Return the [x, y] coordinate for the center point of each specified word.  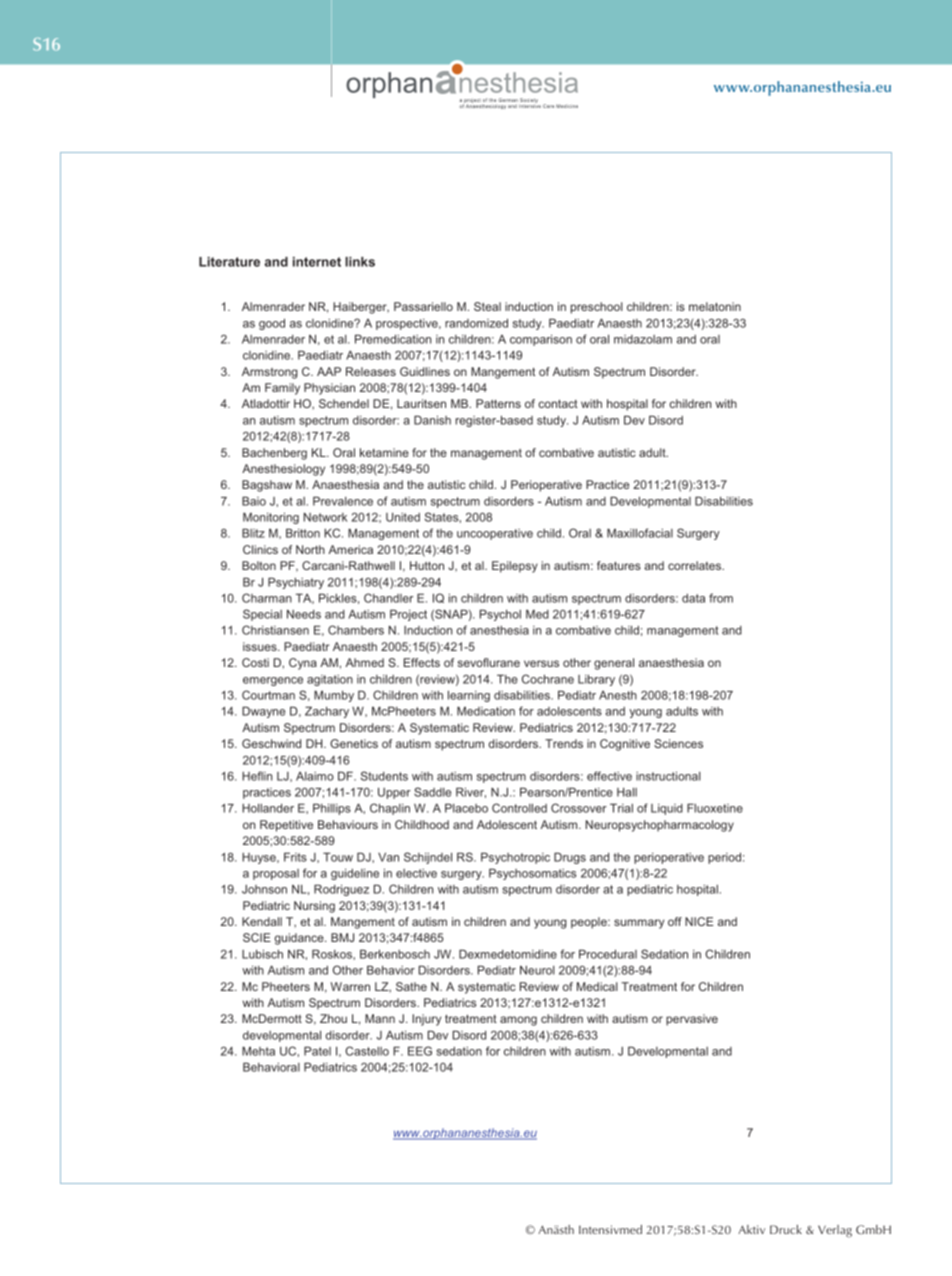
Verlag [835, 1231]
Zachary [327, 712]
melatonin [715, 306]
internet [317, 262]
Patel [317, 1051]
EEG [420, 1051]
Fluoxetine [715, 808]
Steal [487, 306]
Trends [564, 743]
